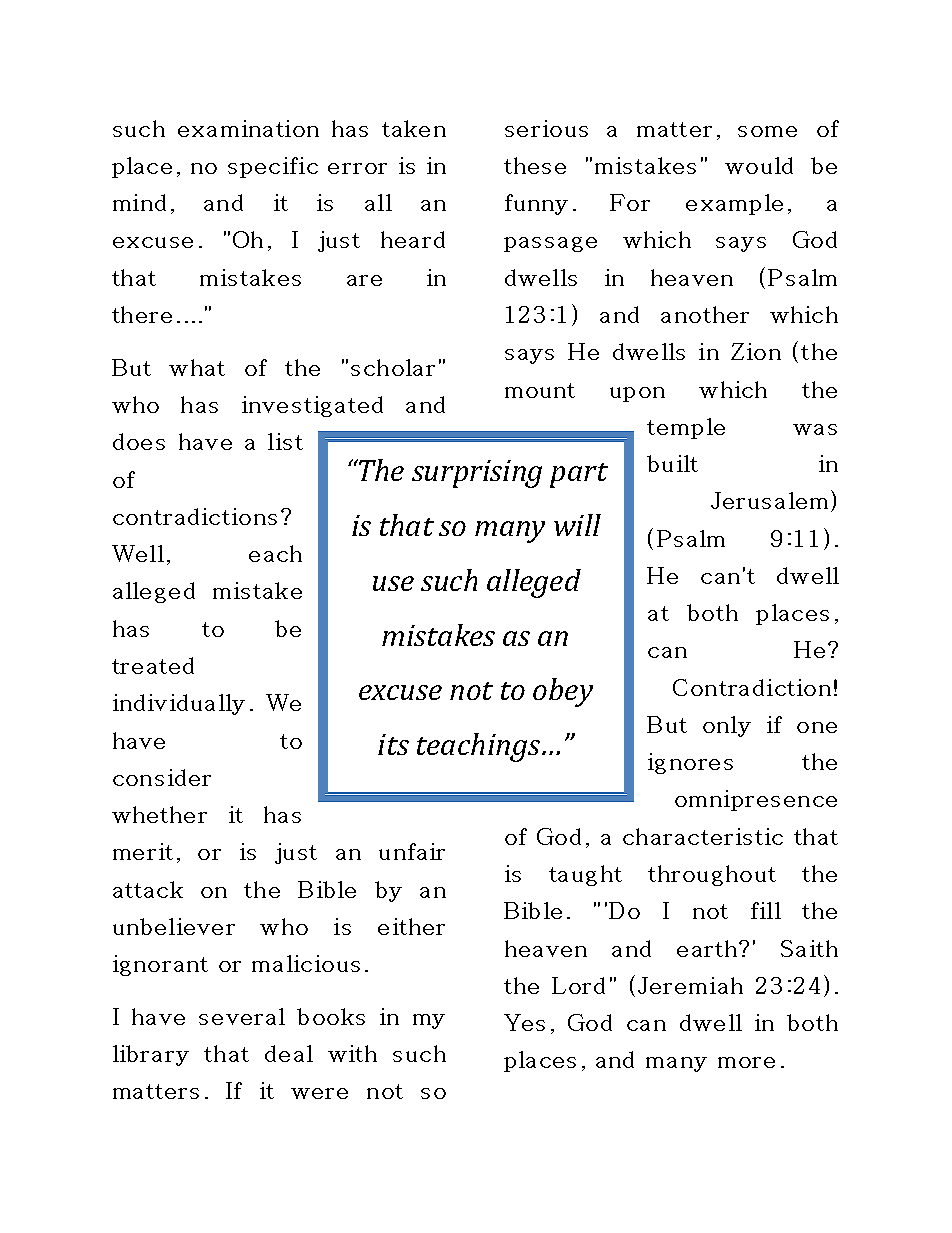 Image resolution: width=952 pixels, height=1233 pixels. What do you see at coordinates (563, 692) in the screenshot?
I see `obey` at bounding box center [563, 692].
